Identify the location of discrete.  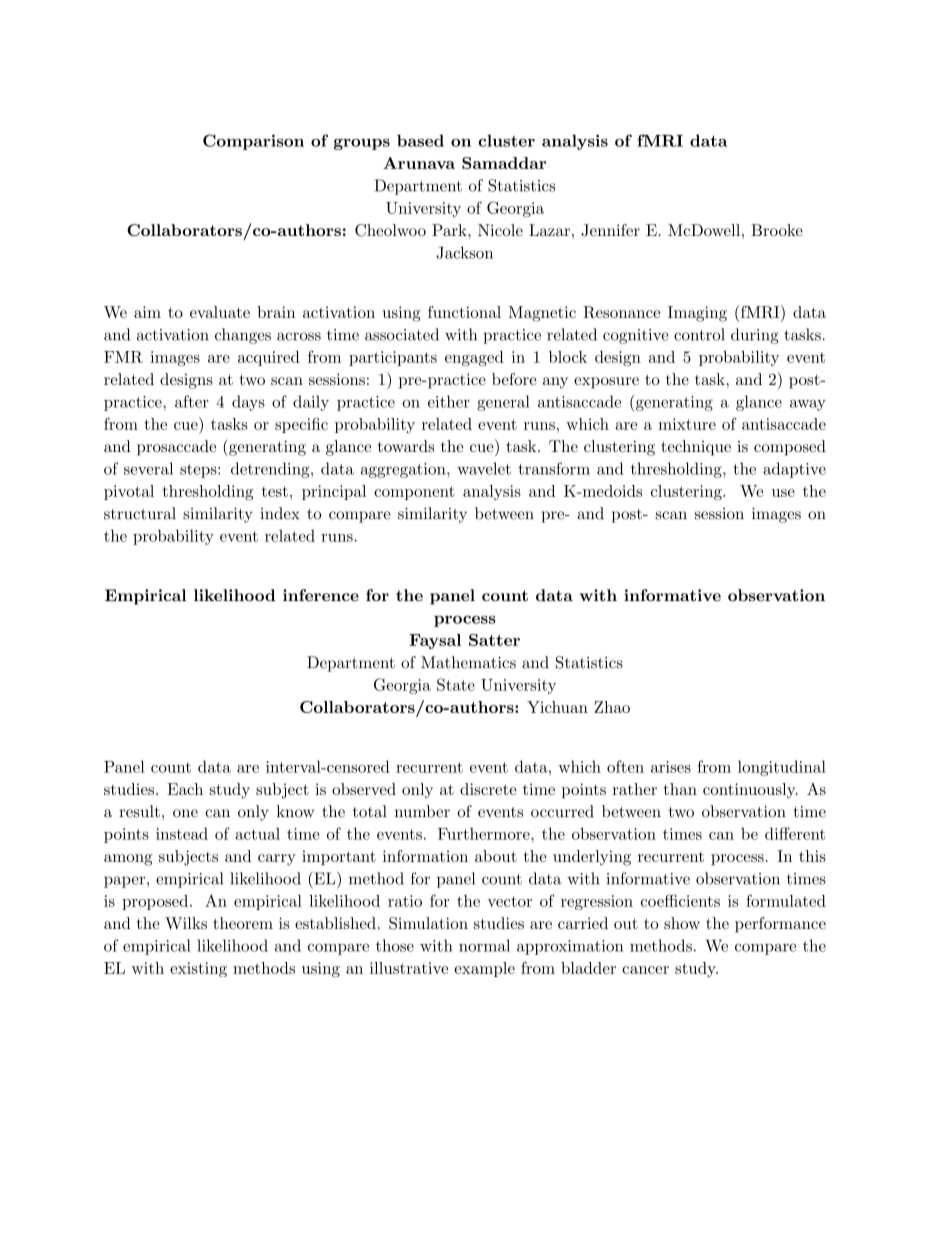
(488, 789).
